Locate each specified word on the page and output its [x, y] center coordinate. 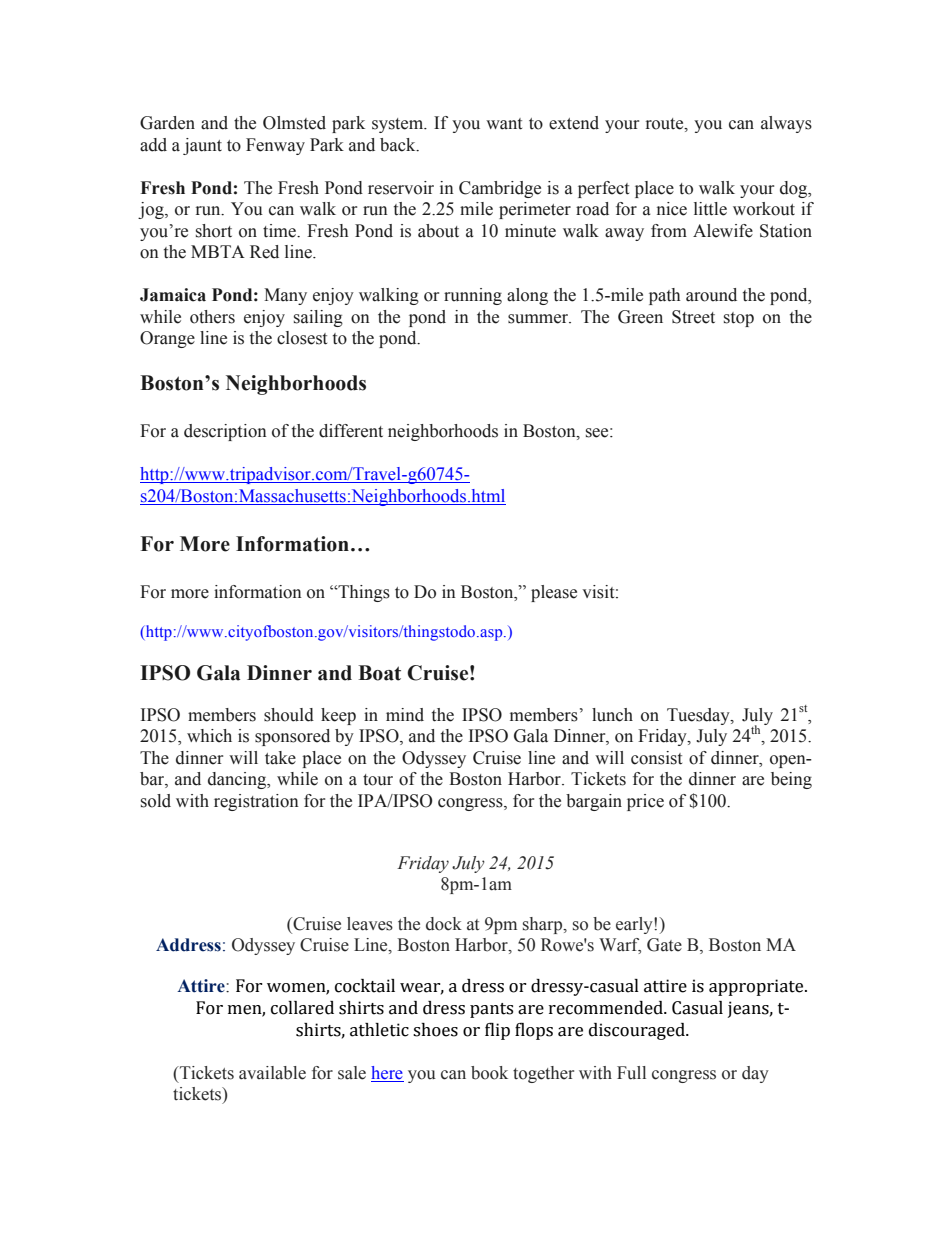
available [272, 1073]
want [504, 124]
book [489, 1073]
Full [631, 1073]
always [786, 124]
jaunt [202, 146]
